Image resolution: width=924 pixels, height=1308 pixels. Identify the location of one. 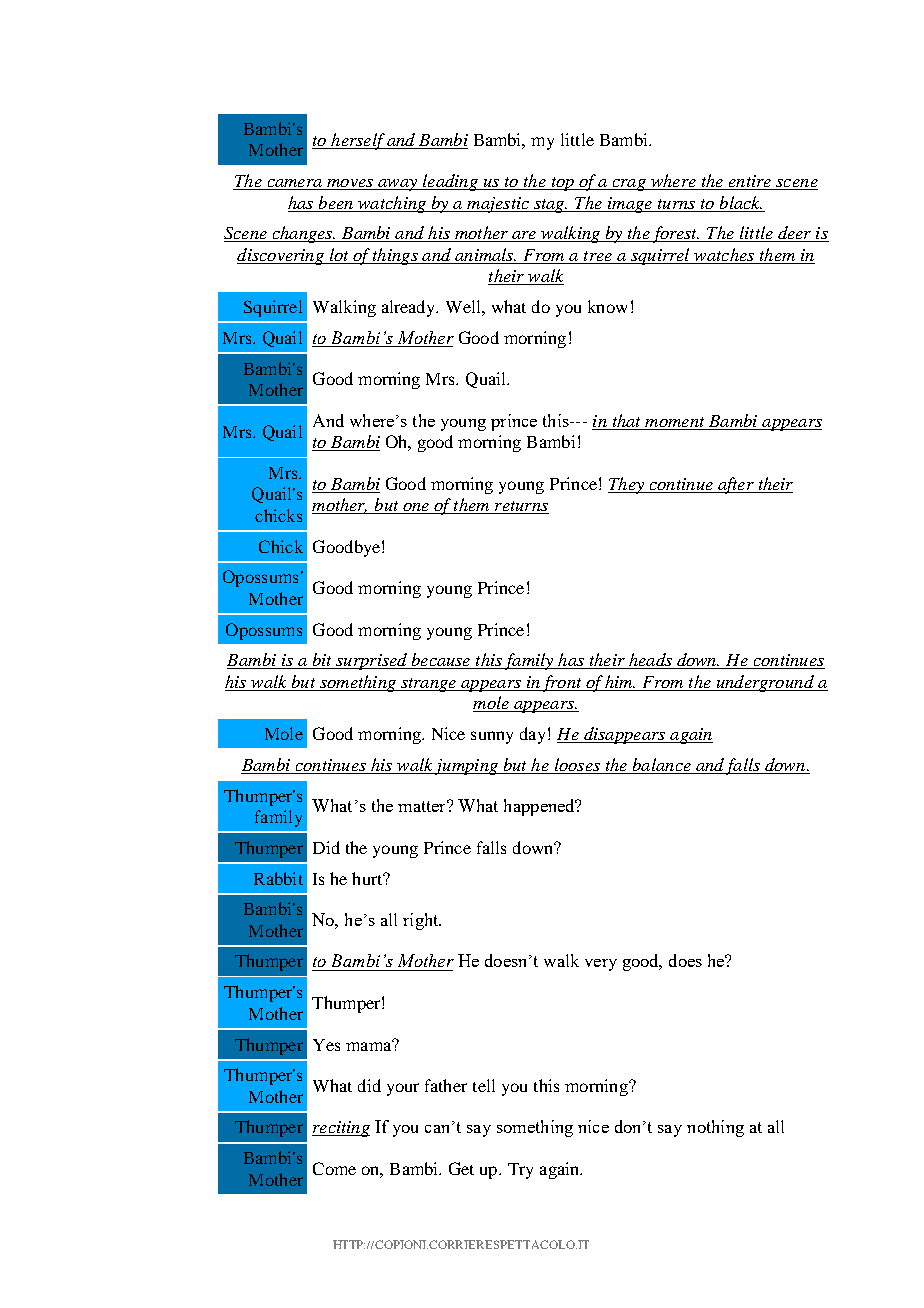
(416, 508).
